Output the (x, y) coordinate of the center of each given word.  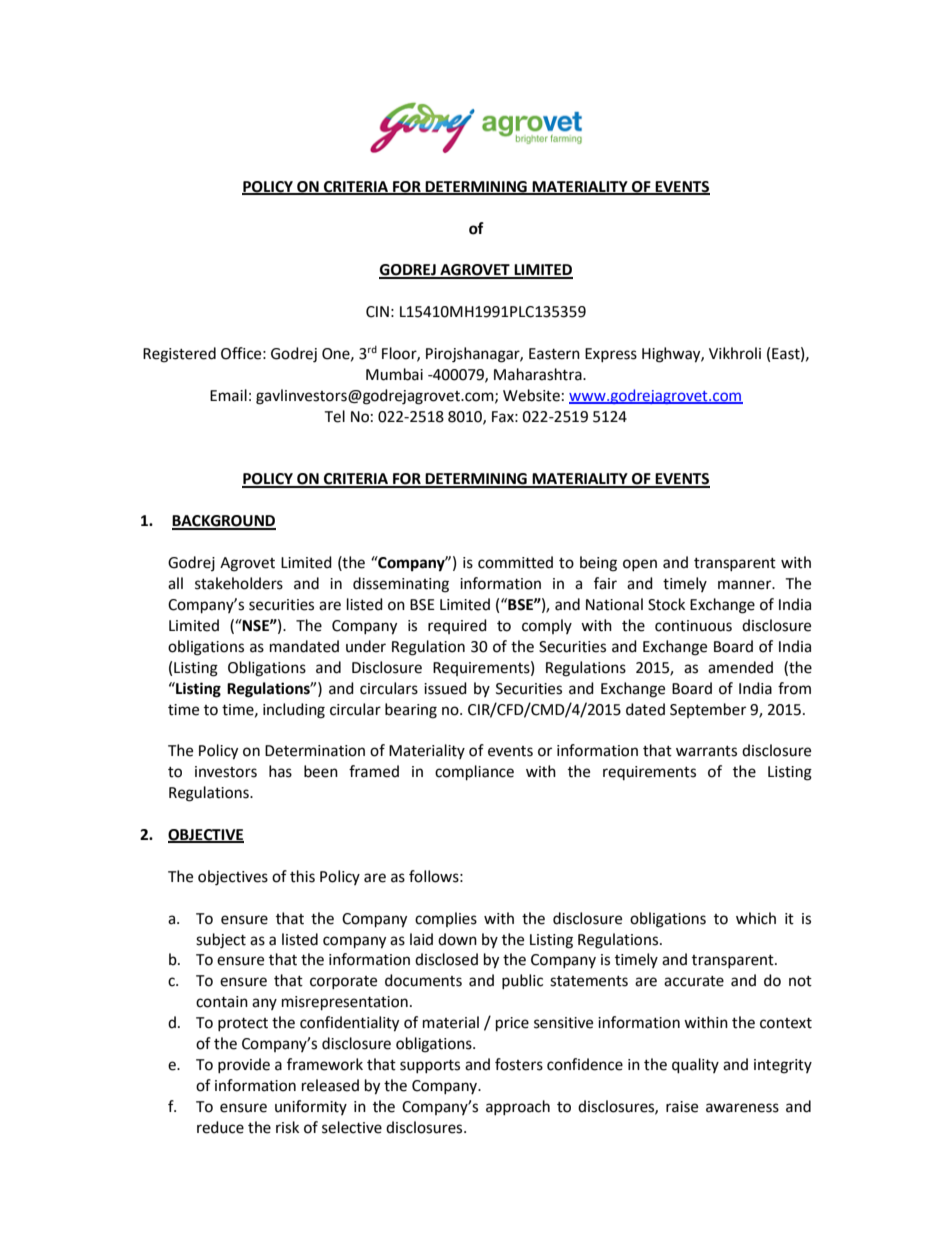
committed (515, 562)
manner (746, 585)
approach (518, 1107)
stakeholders (239, 583)
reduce (220, 1127)
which (756, 918)
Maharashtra (539, 374)
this (302, 876)
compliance (474, 773)
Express (611, 355)
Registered (179, 355)
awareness (742, 1108)
